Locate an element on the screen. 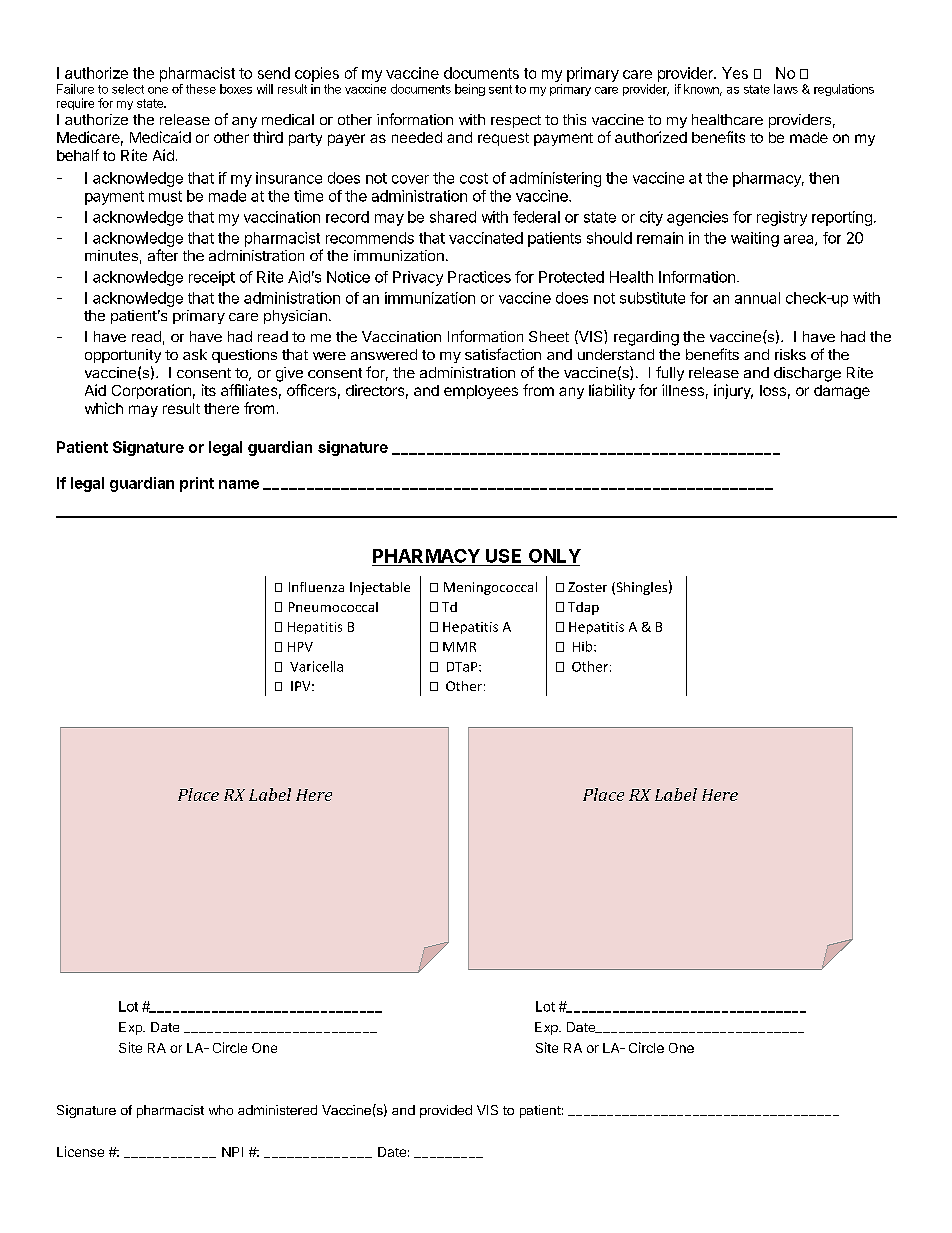 The width and height of the screenshot is (952, 1233). being is located at coordinates (470, 90).
